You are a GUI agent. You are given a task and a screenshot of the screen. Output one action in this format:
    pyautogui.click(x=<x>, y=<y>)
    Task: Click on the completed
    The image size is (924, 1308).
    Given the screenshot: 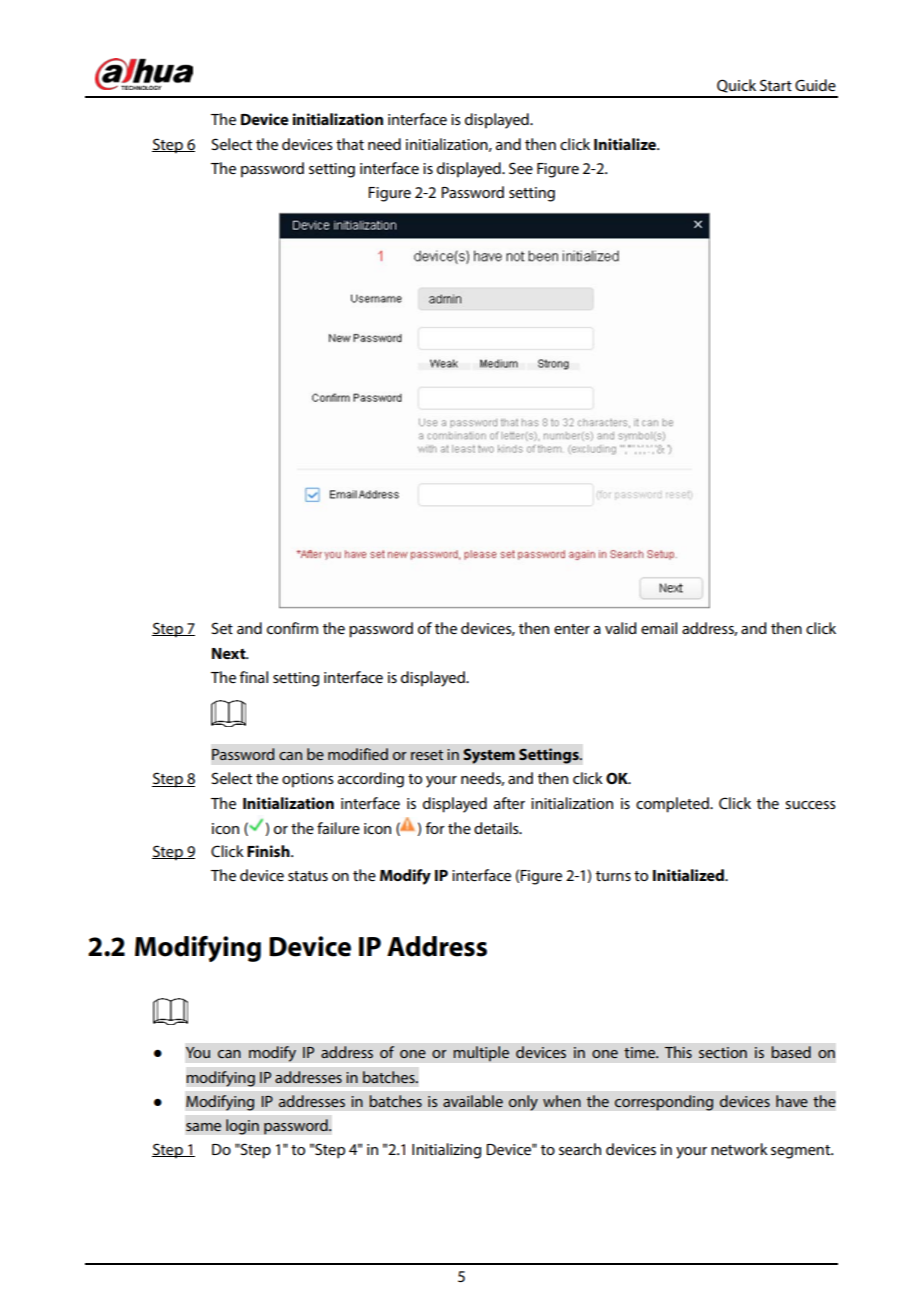 What is the action you would take?
    pyautogui.click(x=673, y=805)
